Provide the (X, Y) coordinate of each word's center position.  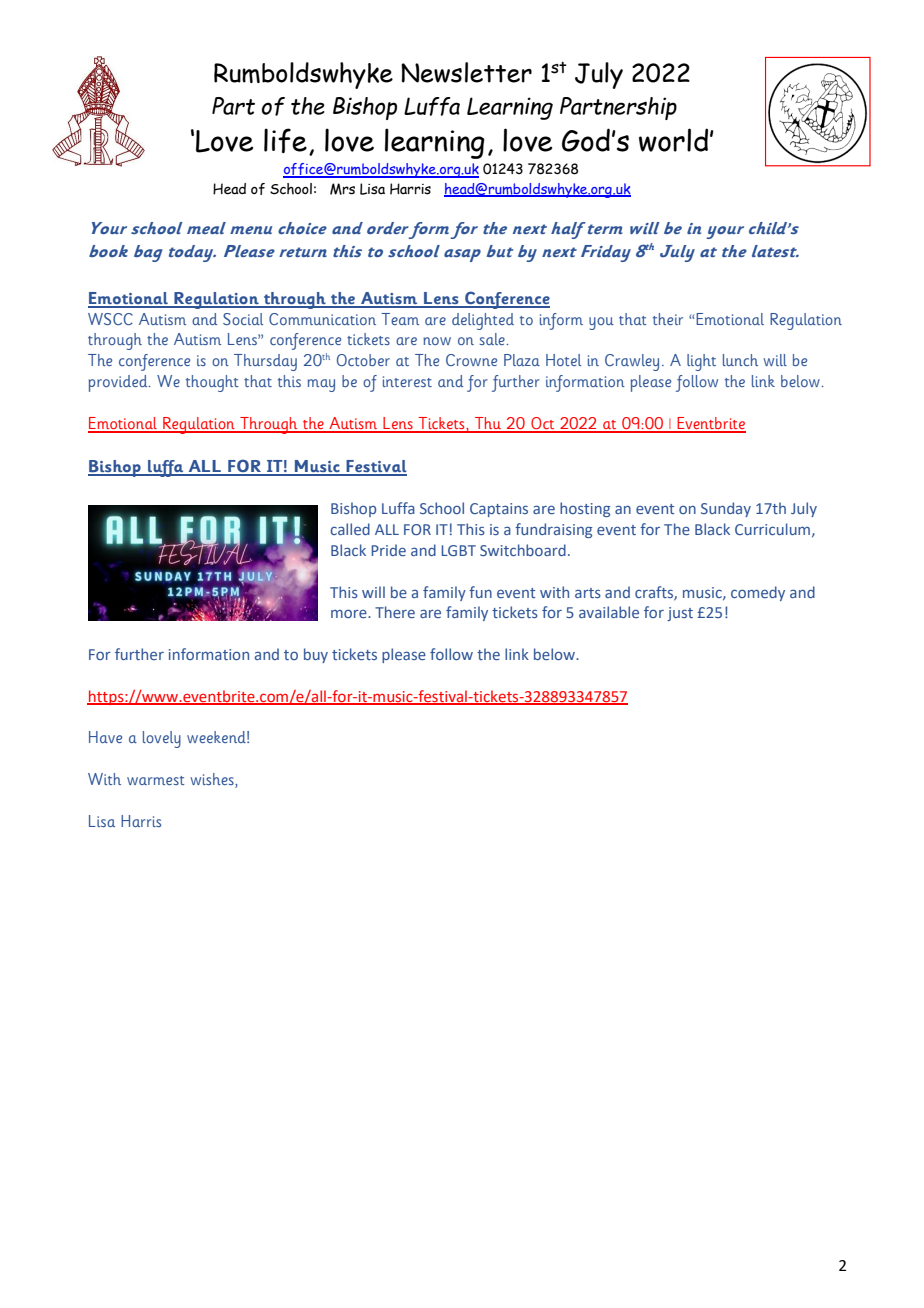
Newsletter (466, 72)
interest (407, 381)
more (350, 613)
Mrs (342, 189)
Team (400, 319)
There (395, 612)
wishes (213, 780)
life (285, 140)
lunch (740, 360)
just (680, 614)
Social (243, 319)
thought (212, 383)
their (668, 319)
